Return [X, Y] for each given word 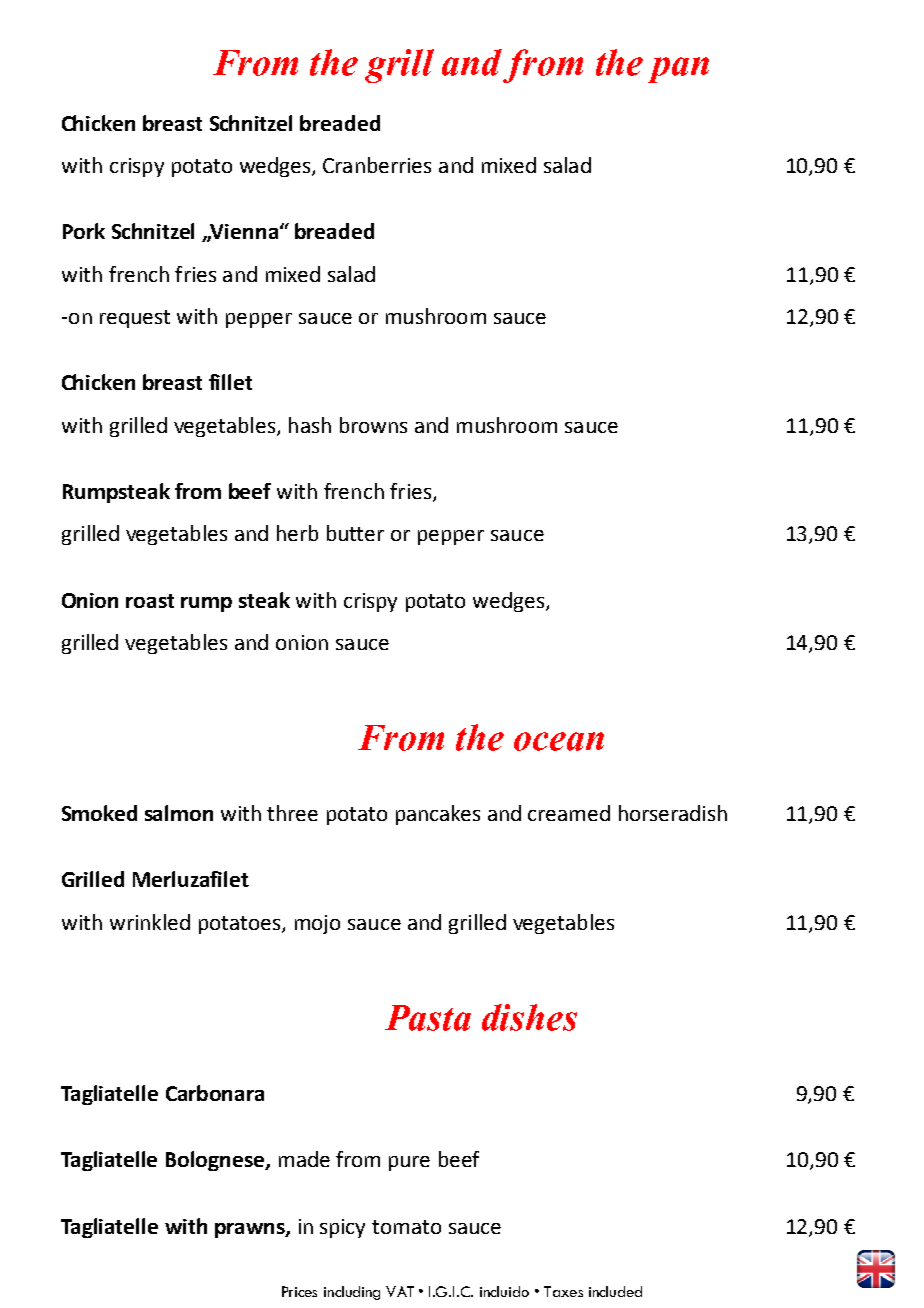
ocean [559, 741]
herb [297, 533]
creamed [569, 813]
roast [150, 601]
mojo [317, 924]
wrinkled [150, 922]
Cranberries [377, 165]
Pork [84, 231]
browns [373, 425]
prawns [251, 1230]
